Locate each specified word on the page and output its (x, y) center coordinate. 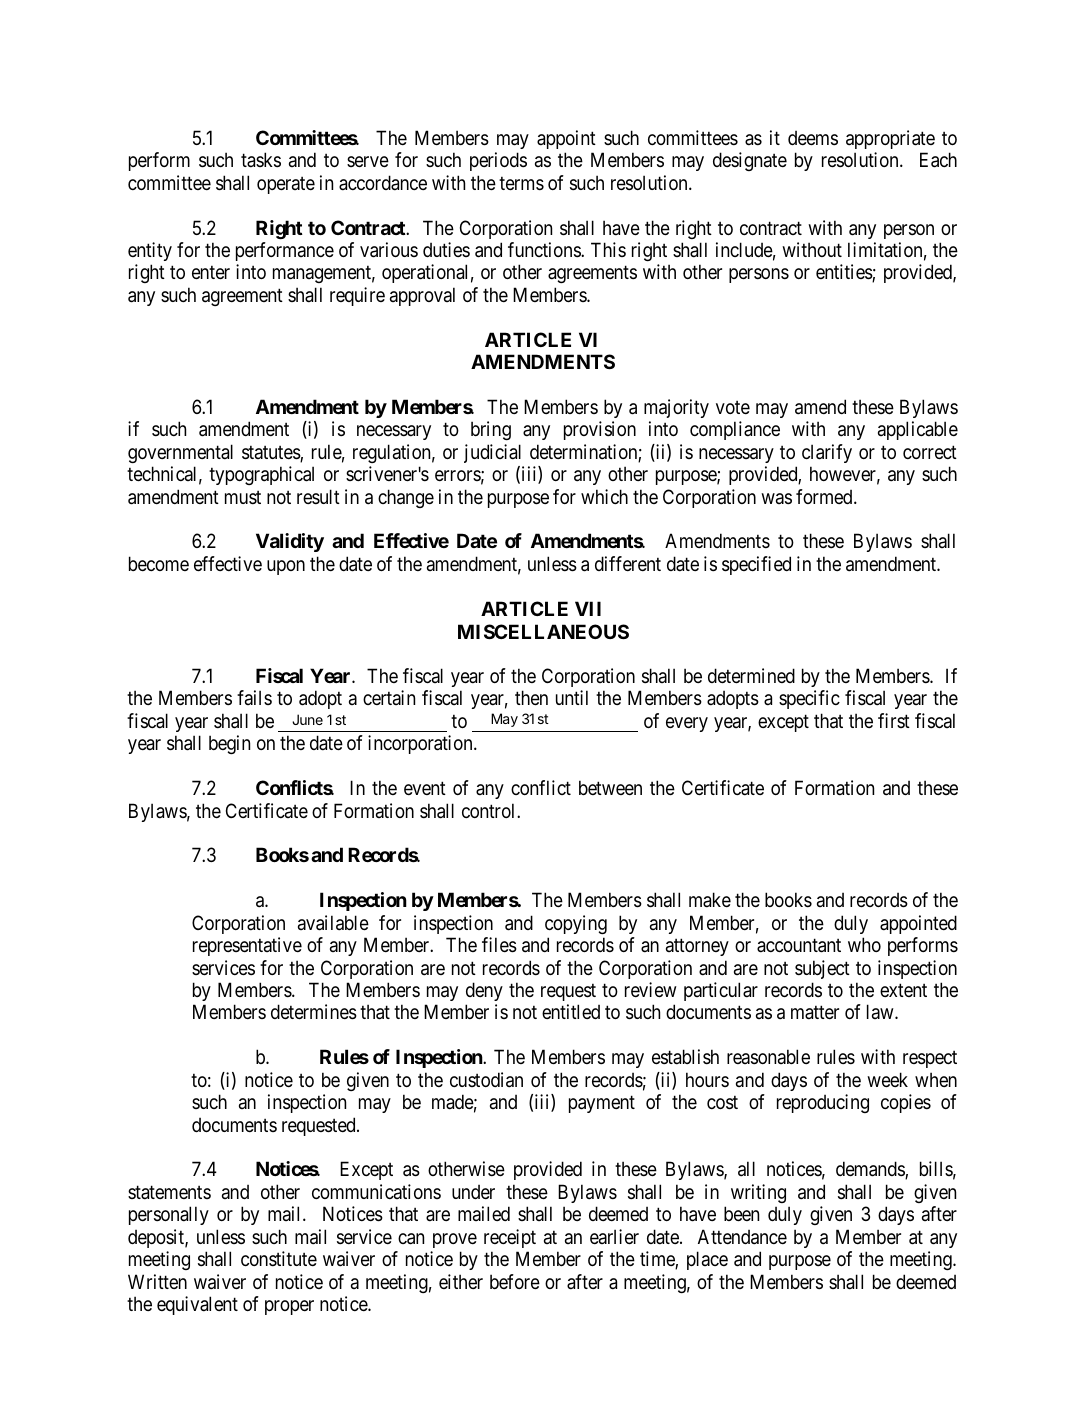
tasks (261, 160)
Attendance (742, 1237)
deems (813, 138)
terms (521, 183)
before (515, 1282)
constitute (279, 1258)
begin (229, 744)
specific (809, 699)
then (531, 698)
